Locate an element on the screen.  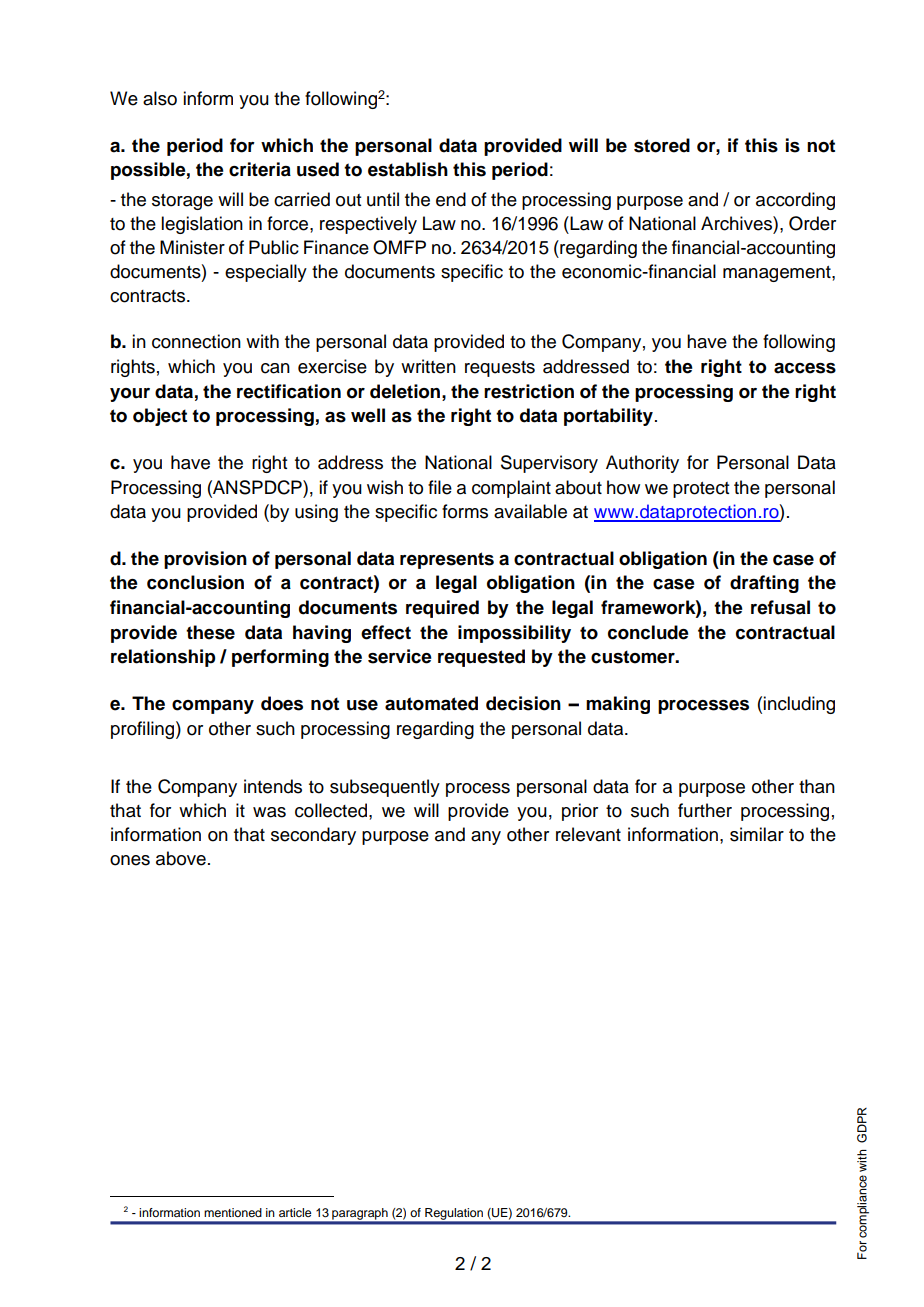
requested is located at coordinates (481, 658).
